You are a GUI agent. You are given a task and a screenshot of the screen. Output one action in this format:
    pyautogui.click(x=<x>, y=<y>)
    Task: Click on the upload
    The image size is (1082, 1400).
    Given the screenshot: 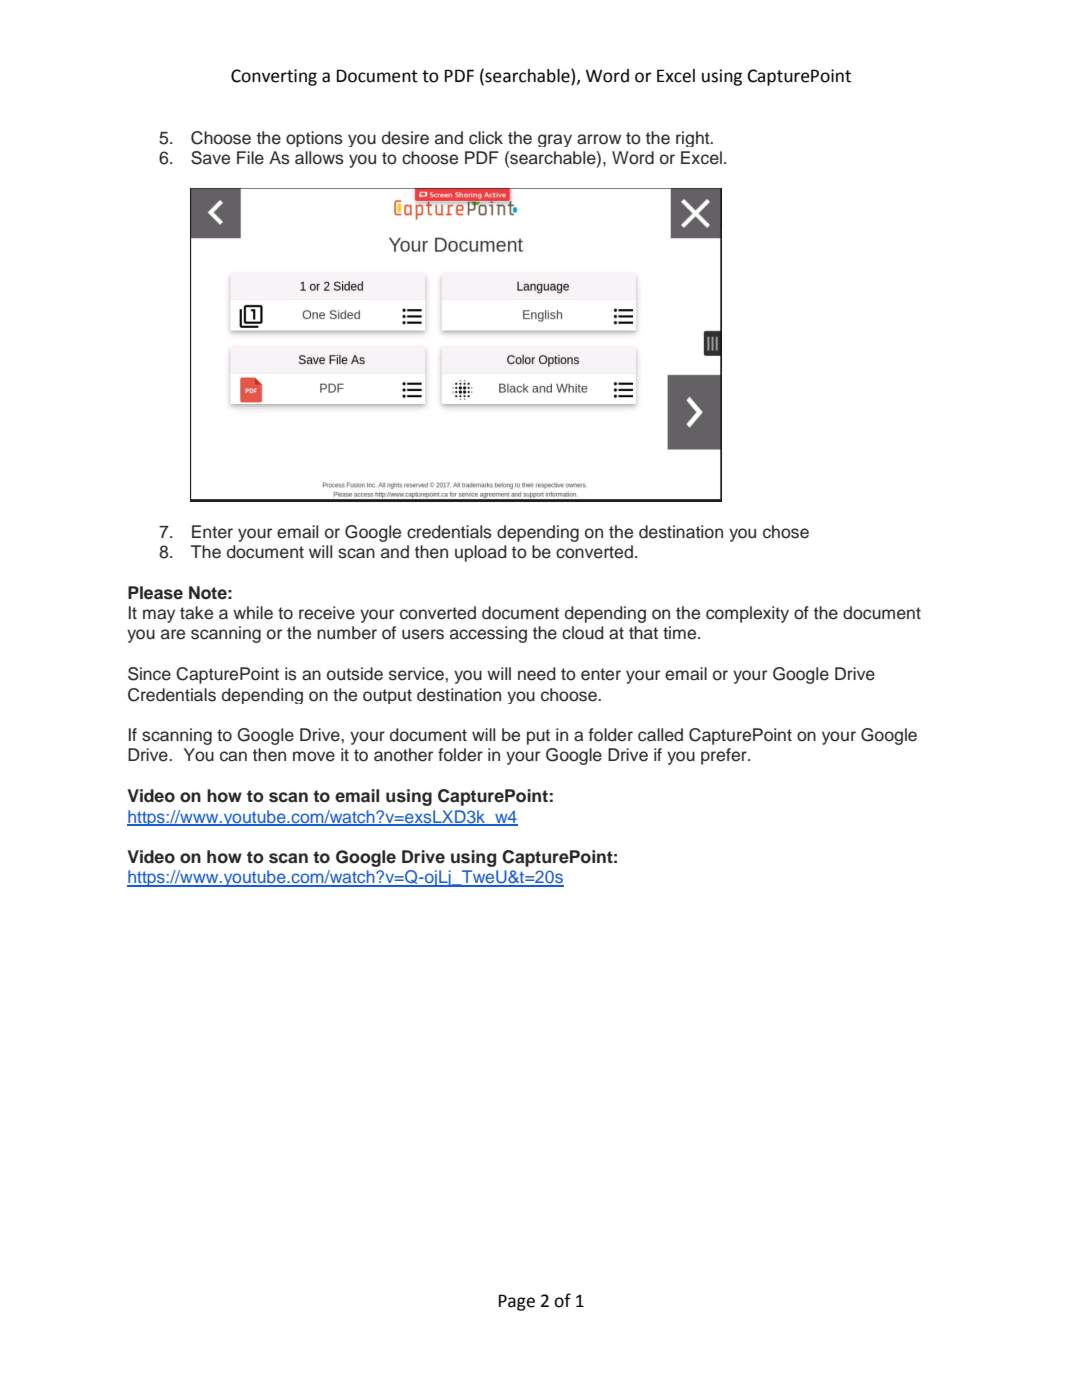 What is the action you would take?
    pyautogui.click(x=481, y=553)
